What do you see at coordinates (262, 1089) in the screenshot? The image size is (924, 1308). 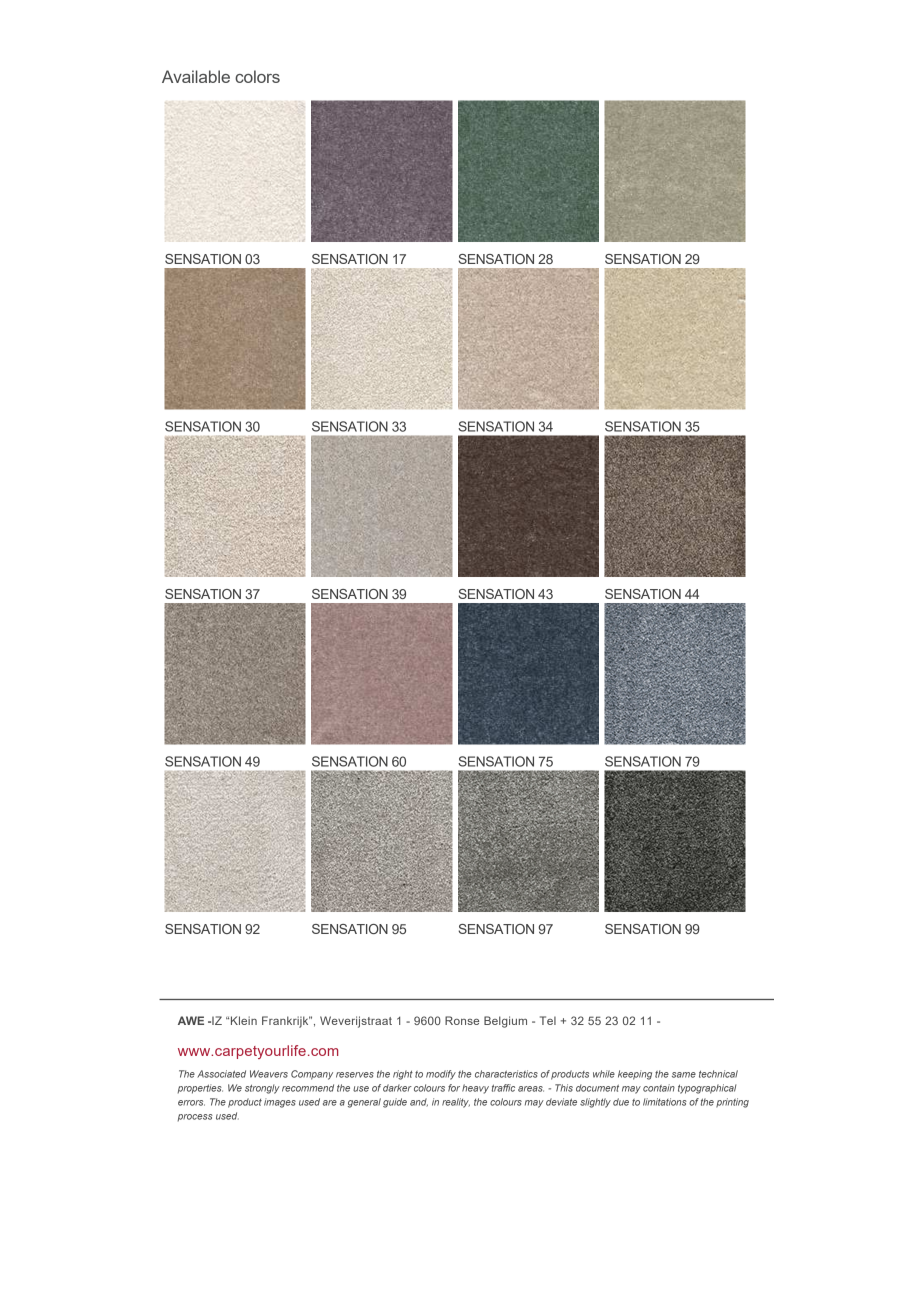 I see `strongly` at bounding box center [262, 1089].
